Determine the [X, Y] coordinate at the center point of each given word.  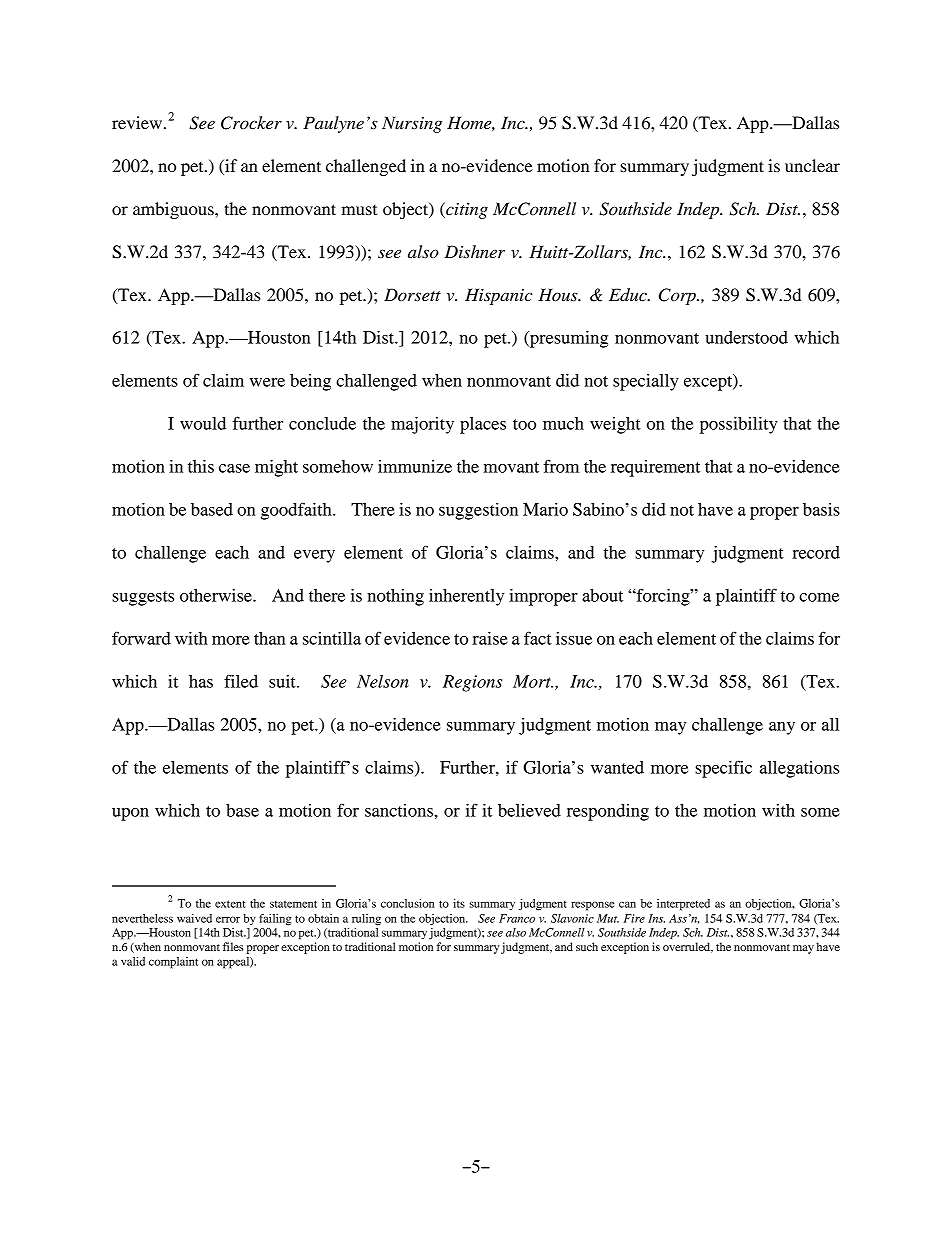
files [233, 946]
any [782, 728]
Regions [473, 683]
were [267, 382]
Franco [517, 918]
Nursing [412, 124]
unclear [812, 165]
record [816, 552]
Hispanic [499, 296]
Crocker [251, 123]
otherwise [217, 595]
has [201, 681]
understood [746, 337]
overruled [688, 947]
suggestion [478, 511]
